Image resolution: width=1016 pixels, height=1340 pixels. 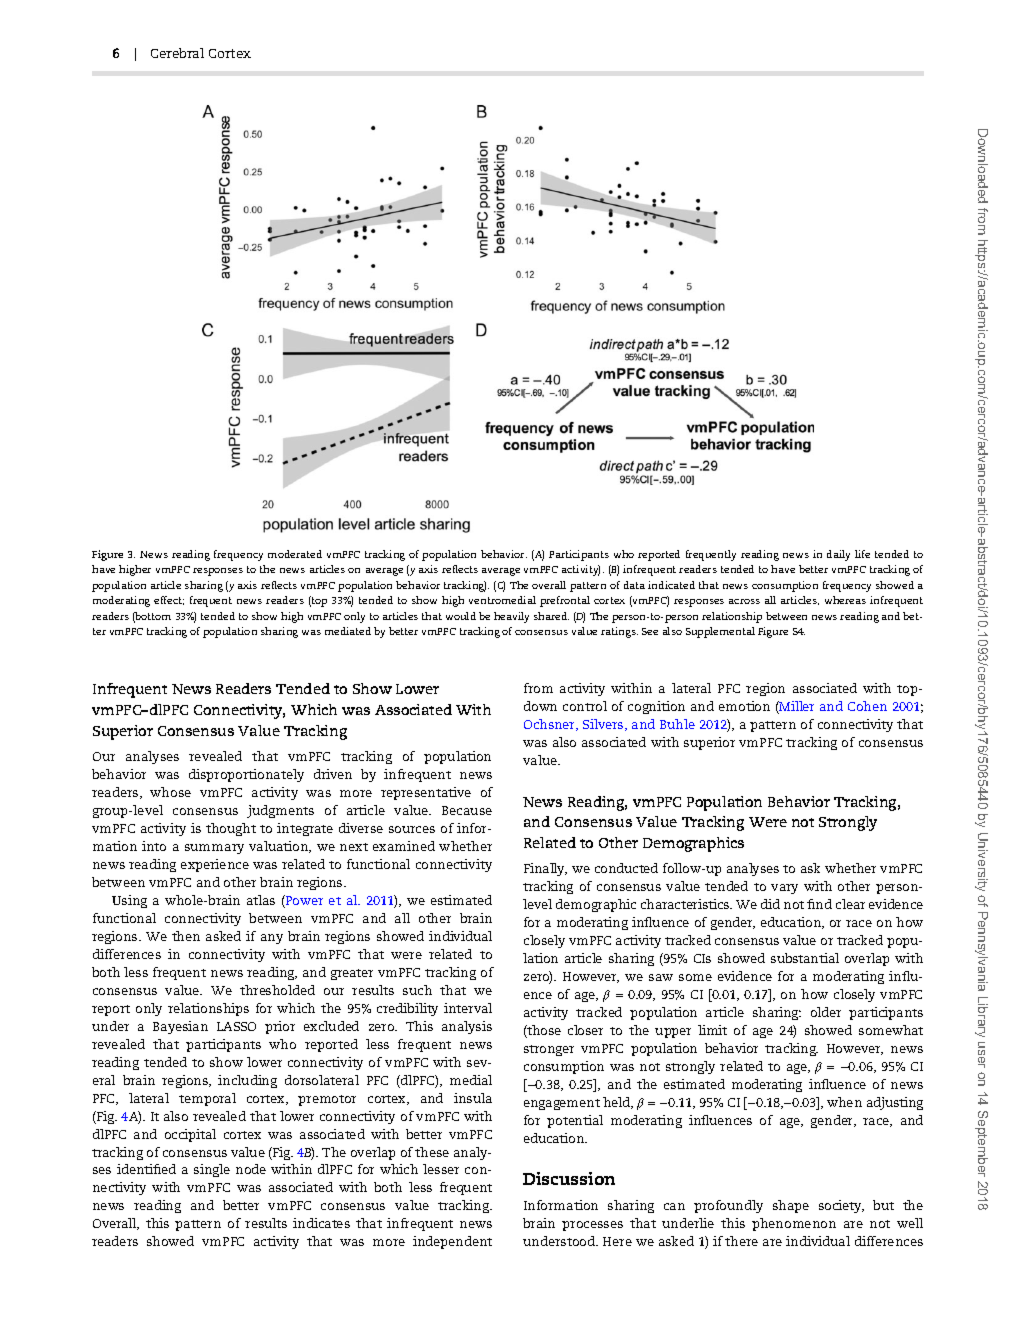 I want to click on single, so click(x=212, y=1170).
